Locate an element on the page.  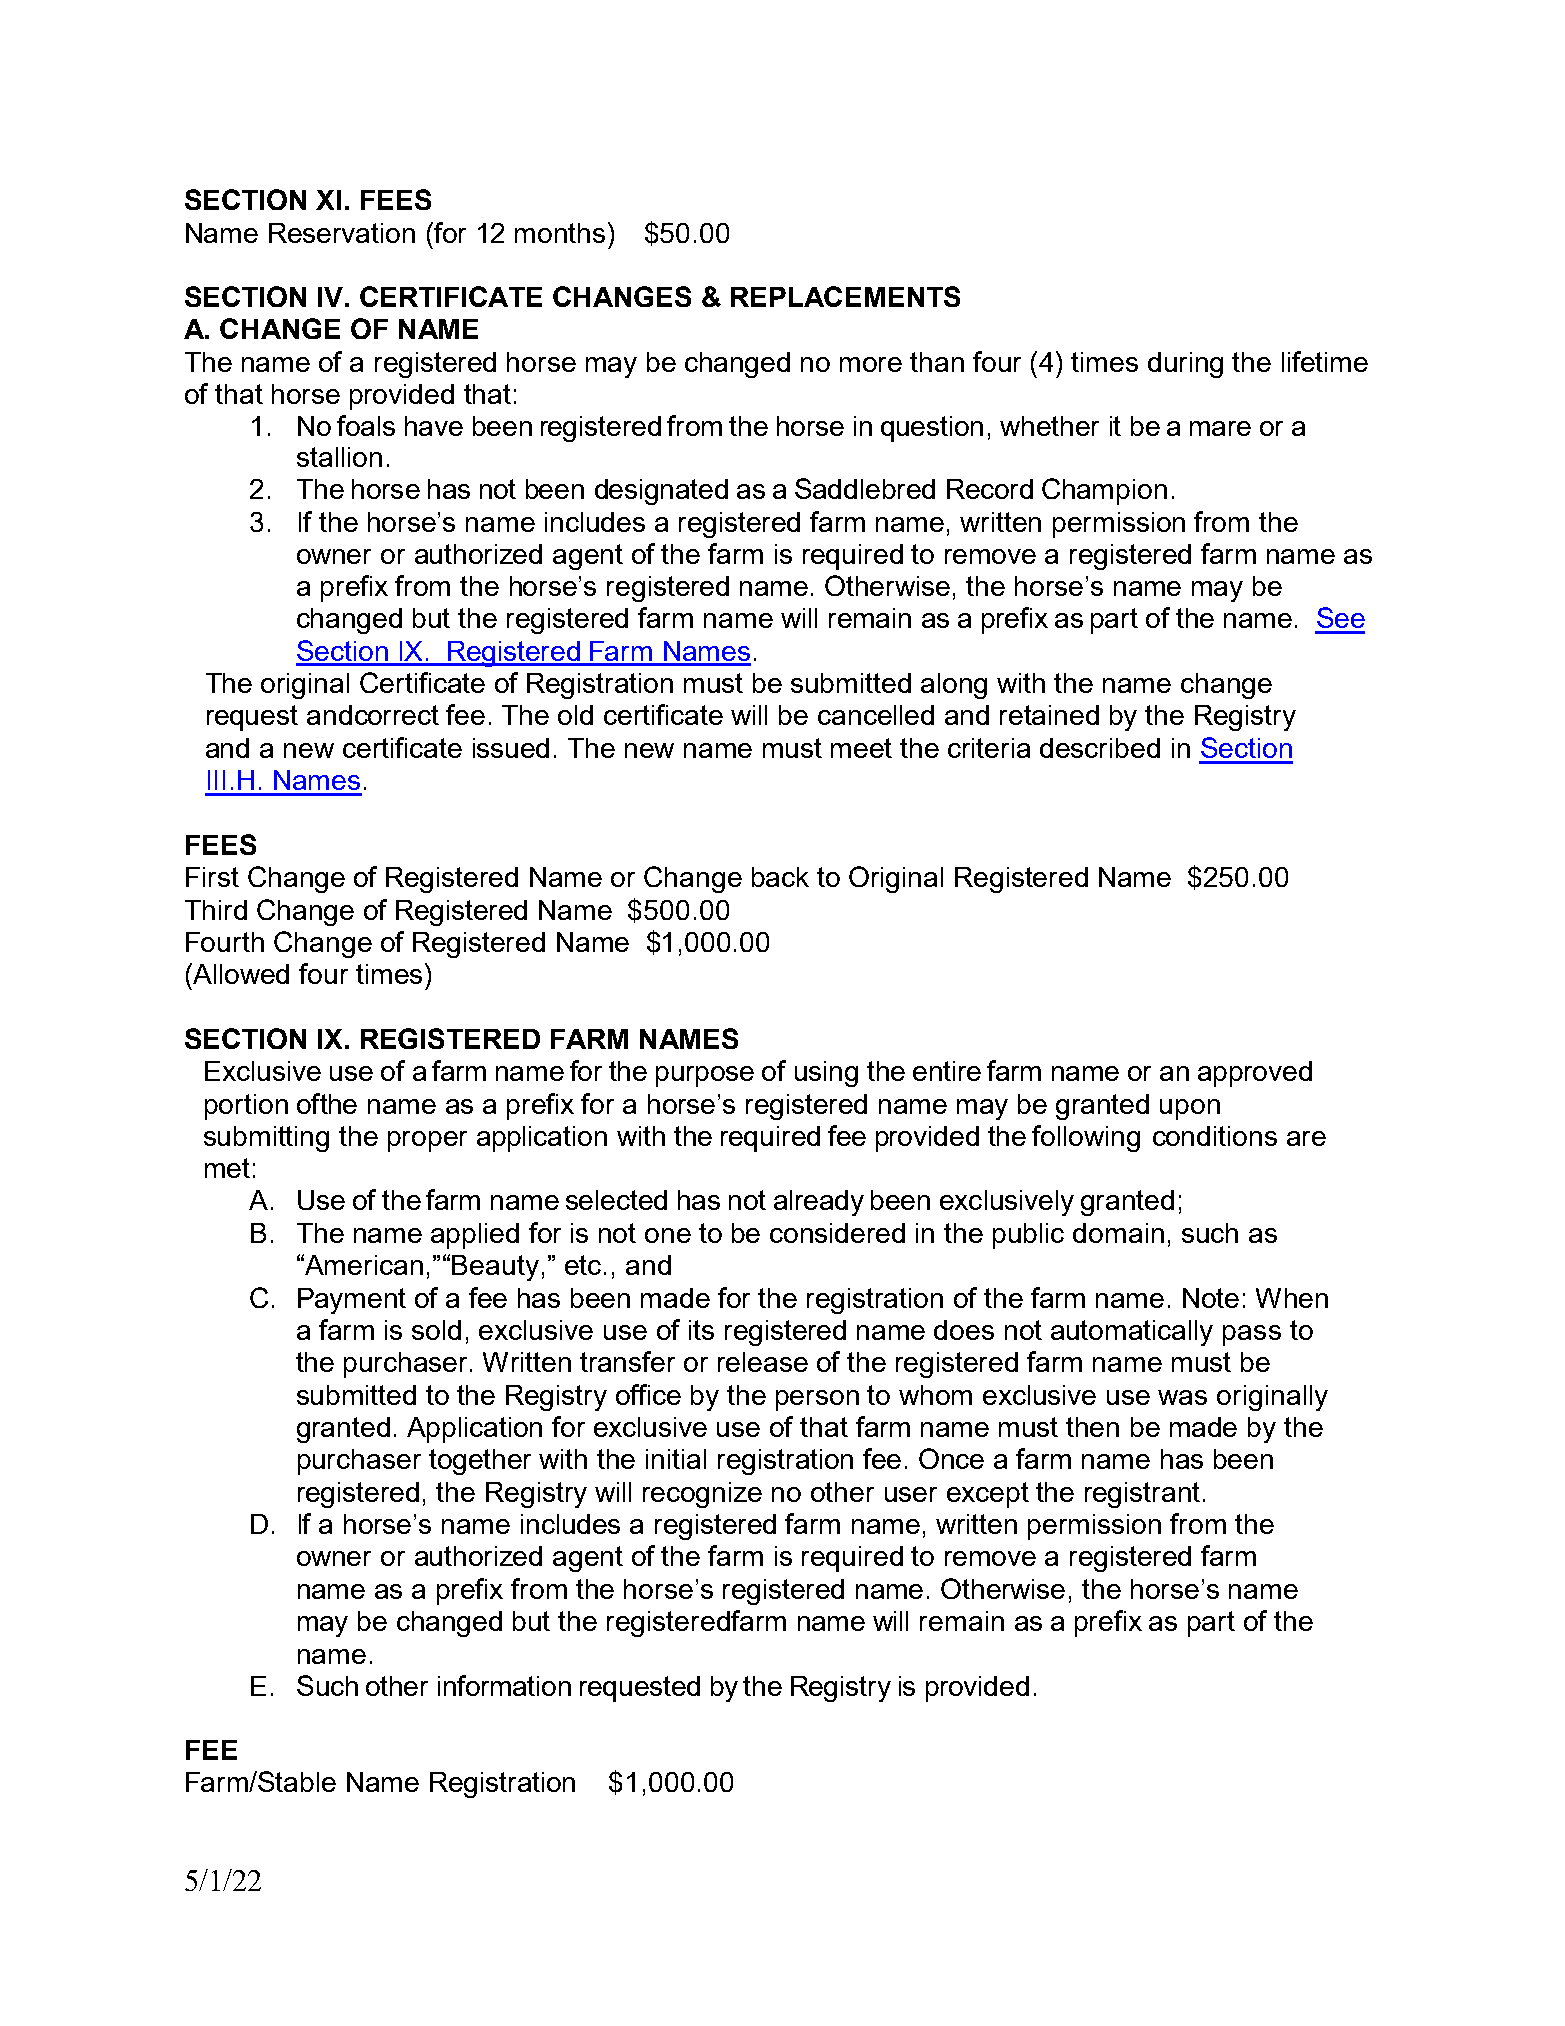
registrant is located at coordinates (1142, 1495).
